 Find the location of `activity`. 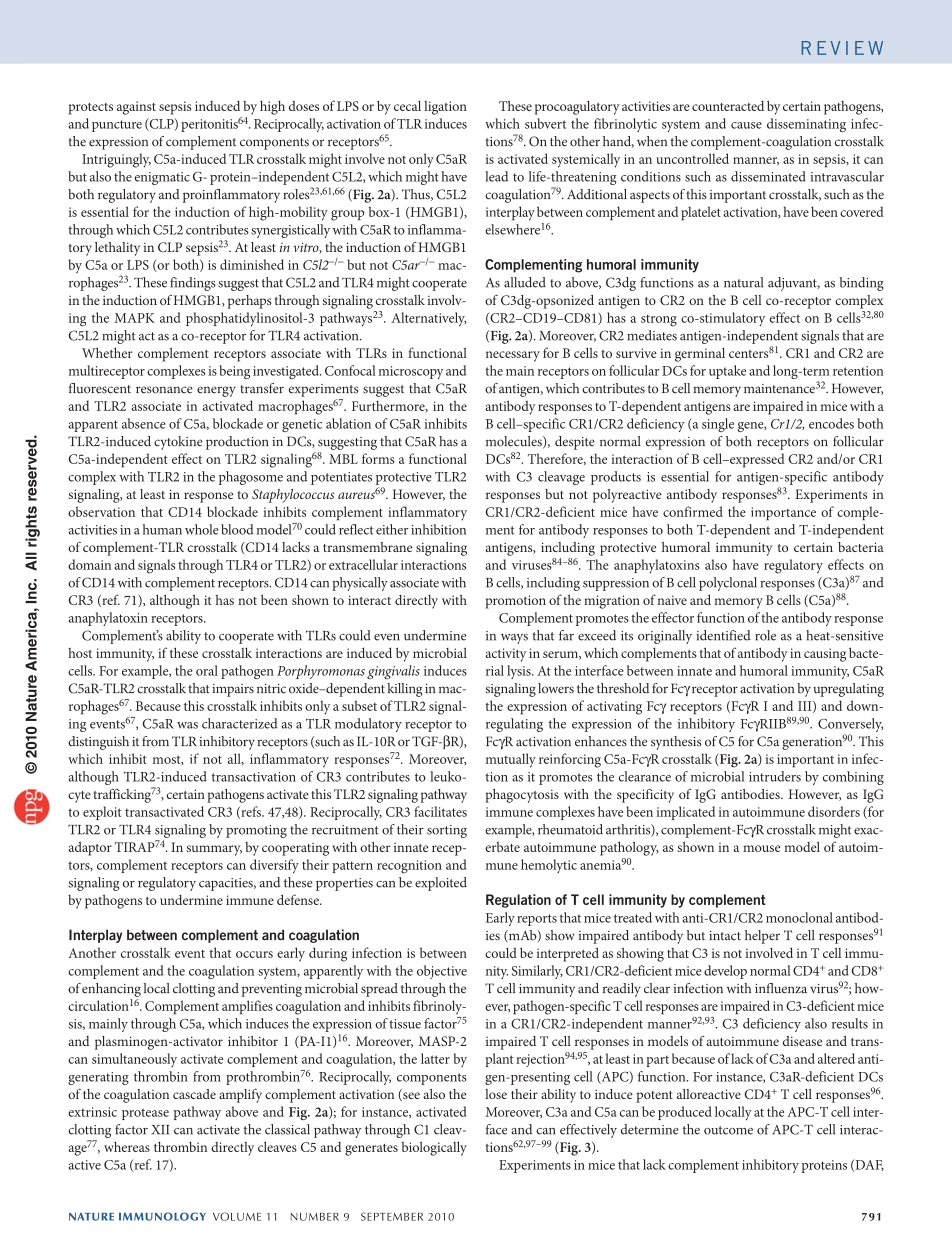

activity is located at coordinates (505, 655).
